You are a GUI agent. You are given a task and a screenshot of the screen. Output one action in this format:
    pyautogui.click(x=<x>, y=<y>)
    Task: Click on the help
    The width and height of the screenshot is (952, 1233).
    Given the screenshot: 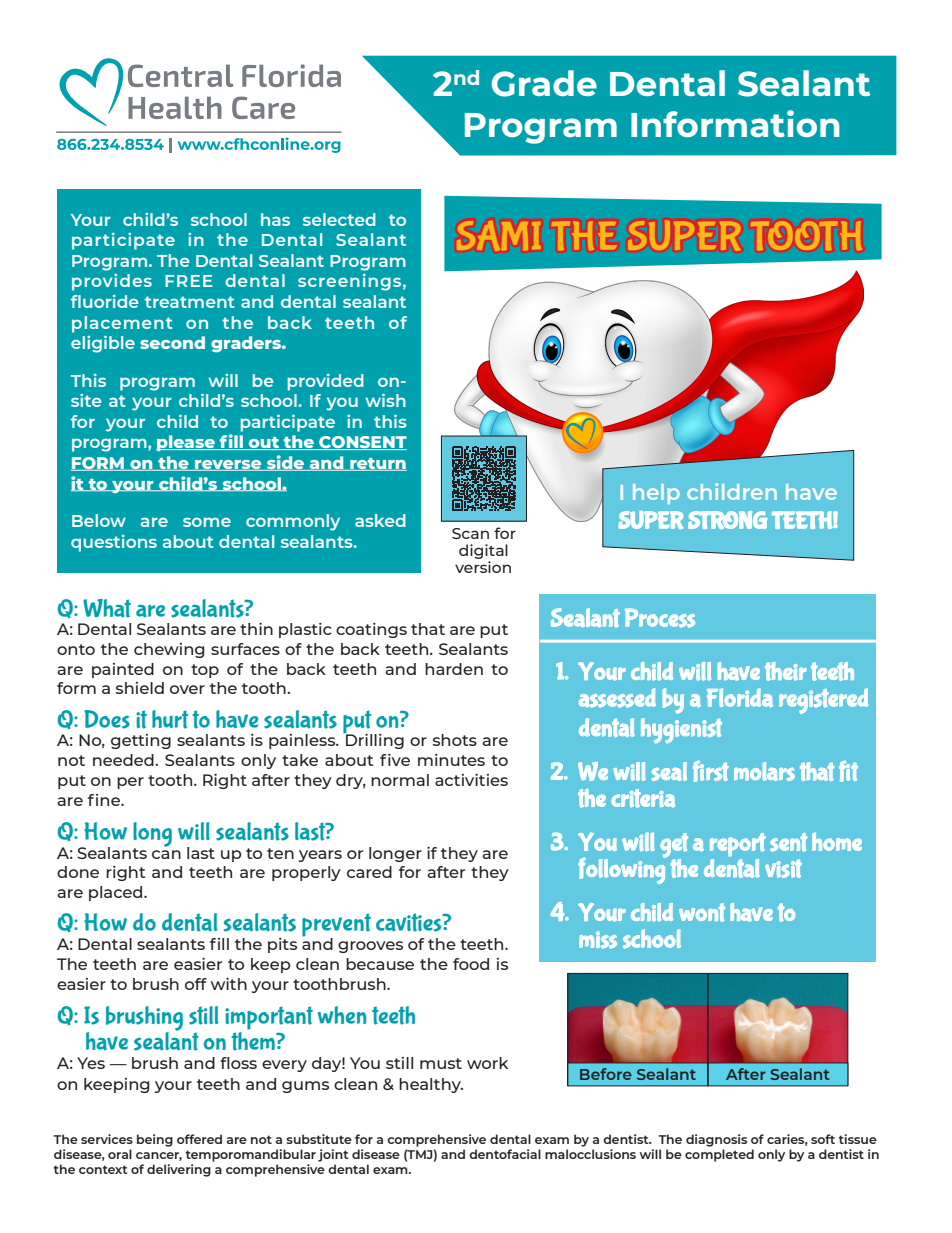 What is the action you would take?
    pyautogui.click(x=656, y=494)
